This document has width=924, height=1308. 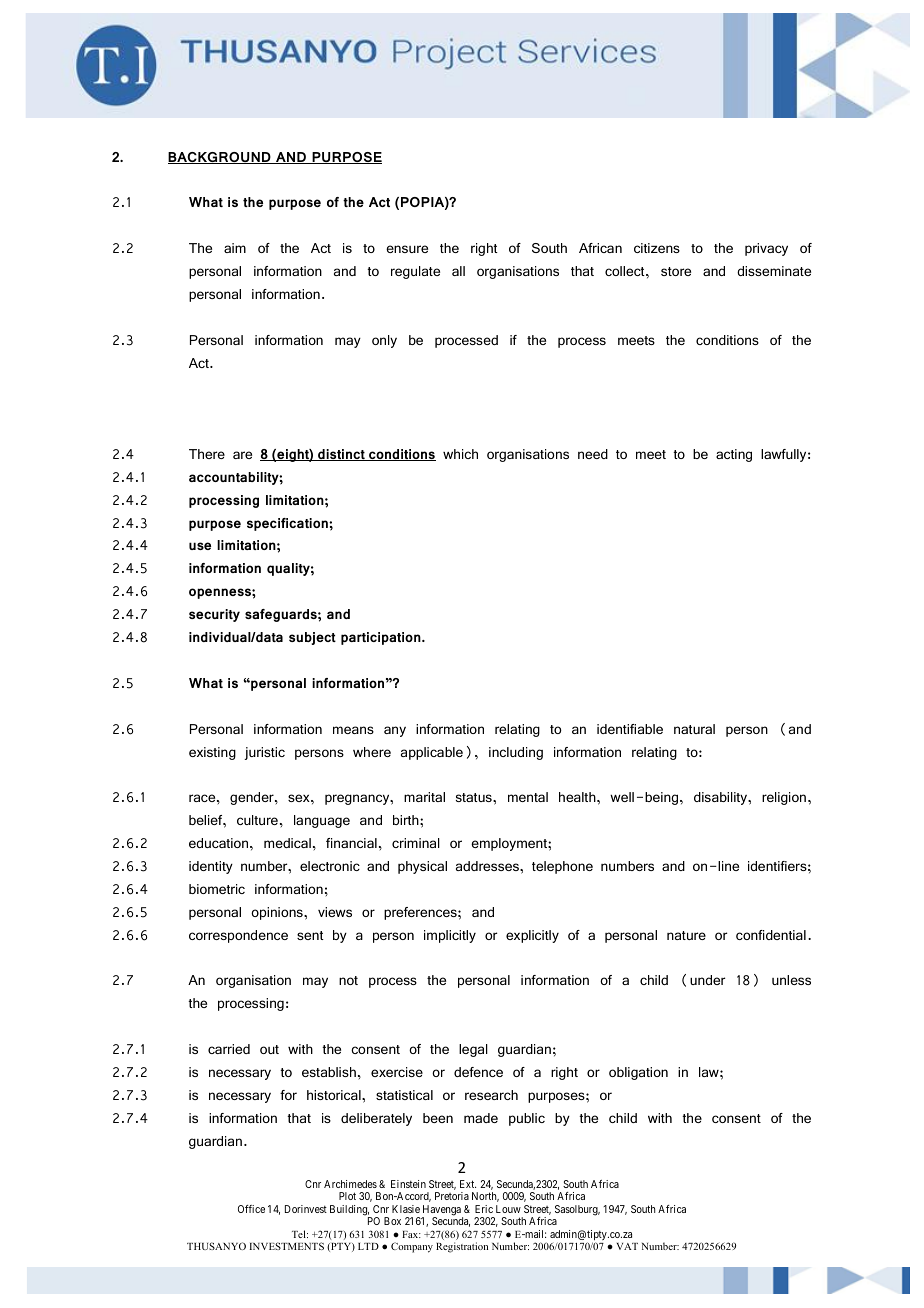 I want to click on which, so click(x=460, y=454).
